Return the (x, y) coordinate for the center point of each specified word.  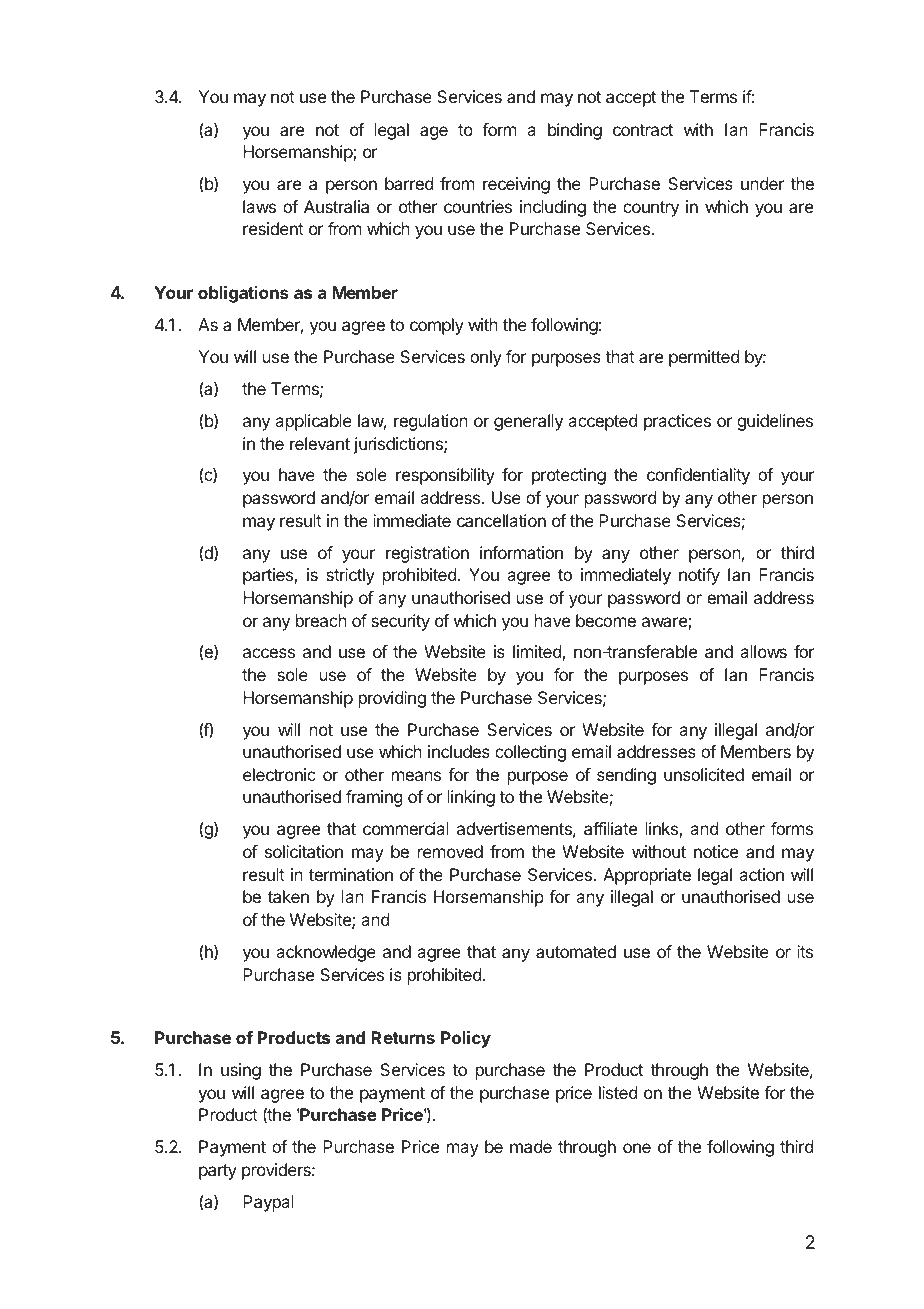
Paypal (268, 1203)
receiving (516, 185)
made (531, 1146)
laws (259, 206)
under (762, 183)
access (269, 653)
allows (763, 651)
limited (538, 653)
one (637, 1148)
